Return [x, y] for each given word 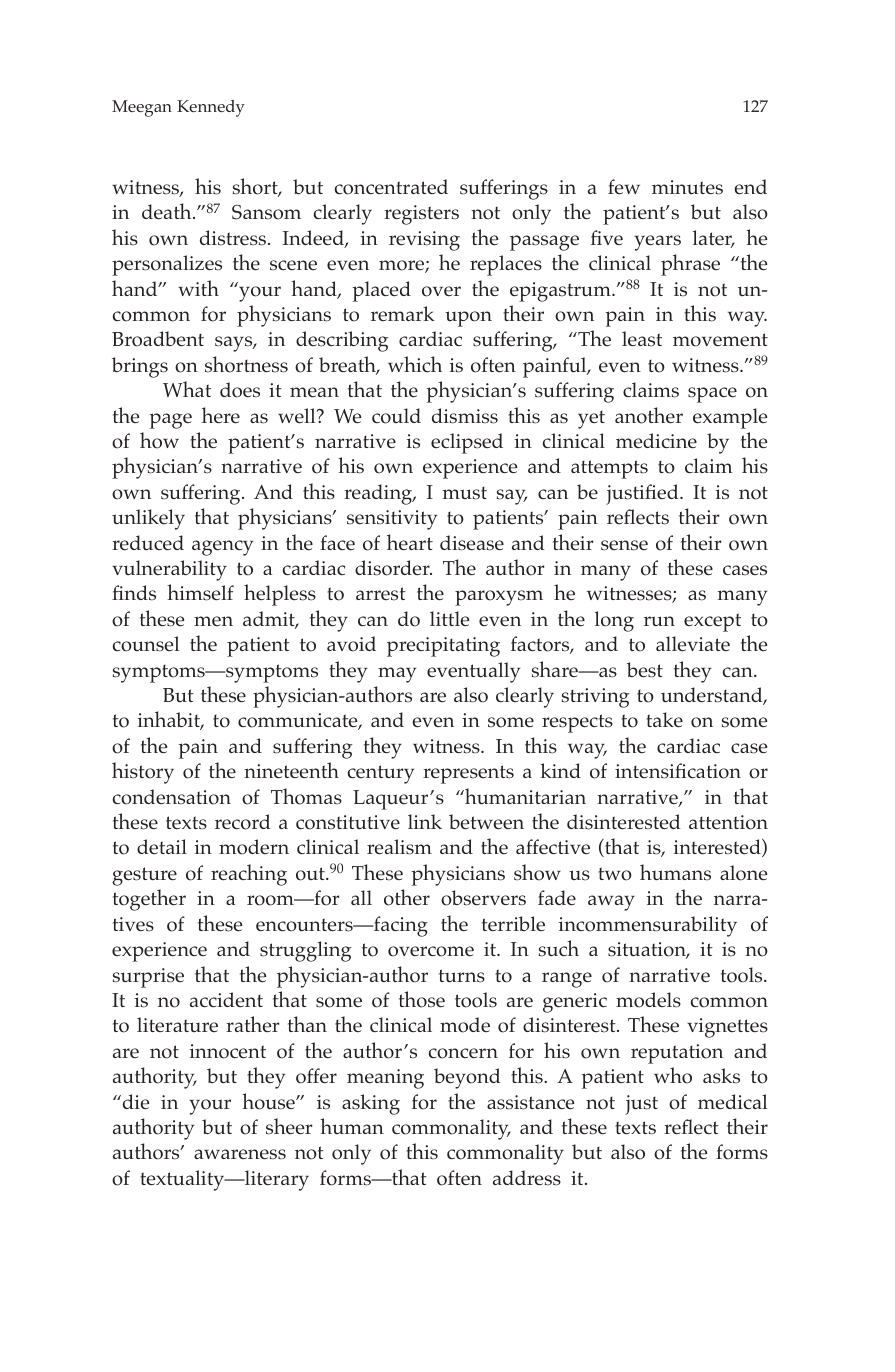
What [187, 389]
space [712, 395]
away [611, 903]
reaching [249, 875]
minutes [687, 187]
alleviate [693, 643]
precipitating [443, 647]
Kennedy [211, 108]
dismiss [465, 416]
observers [483, 898]
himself [200, 592]
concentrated [391, 187]
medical [732, 1101]
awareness [240, 1154]
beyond [467, 1078]
